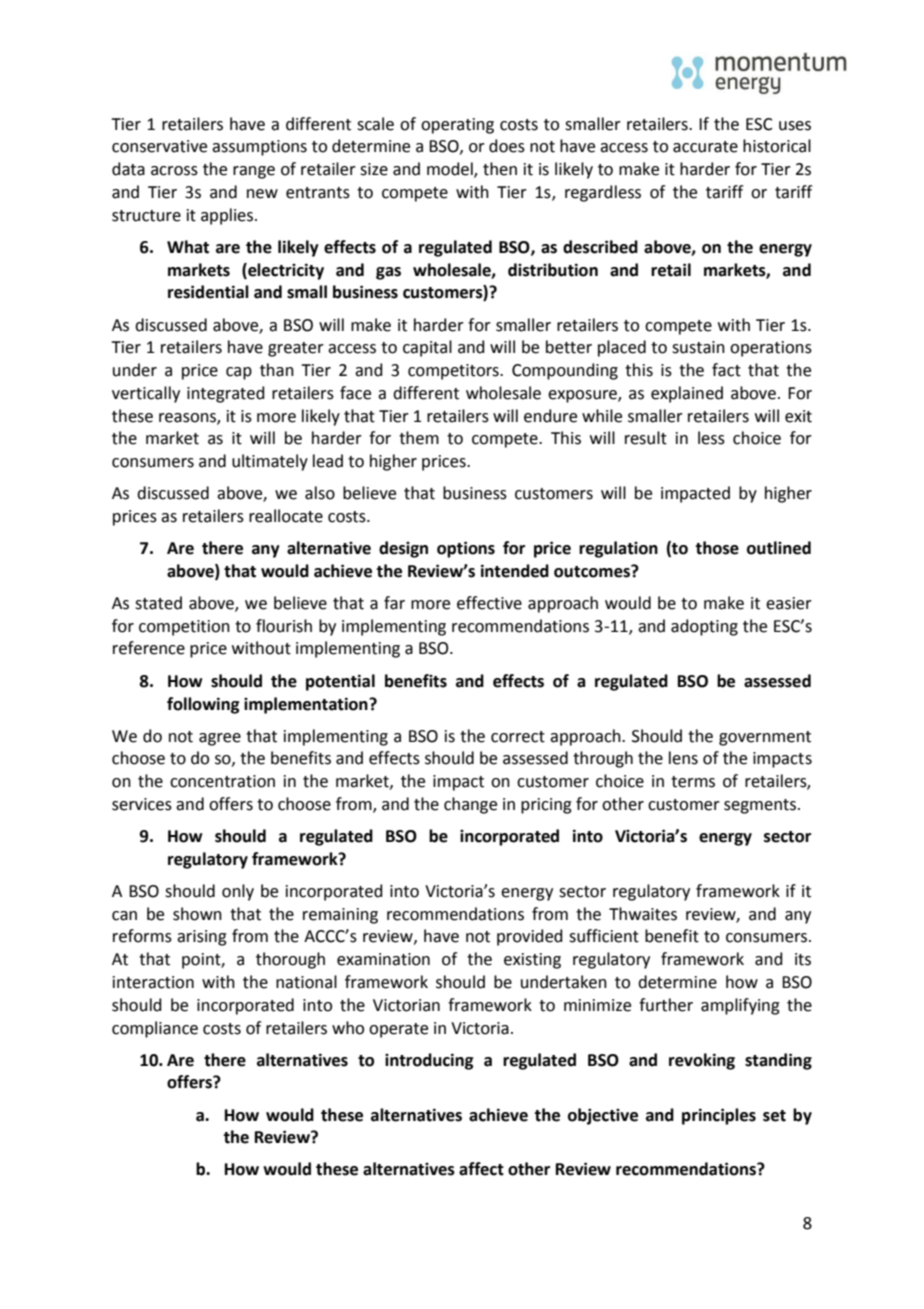  What do you see at coordinates (687, 394) in the screenshot?
I see `explained` at bounding box center [687, 394].
